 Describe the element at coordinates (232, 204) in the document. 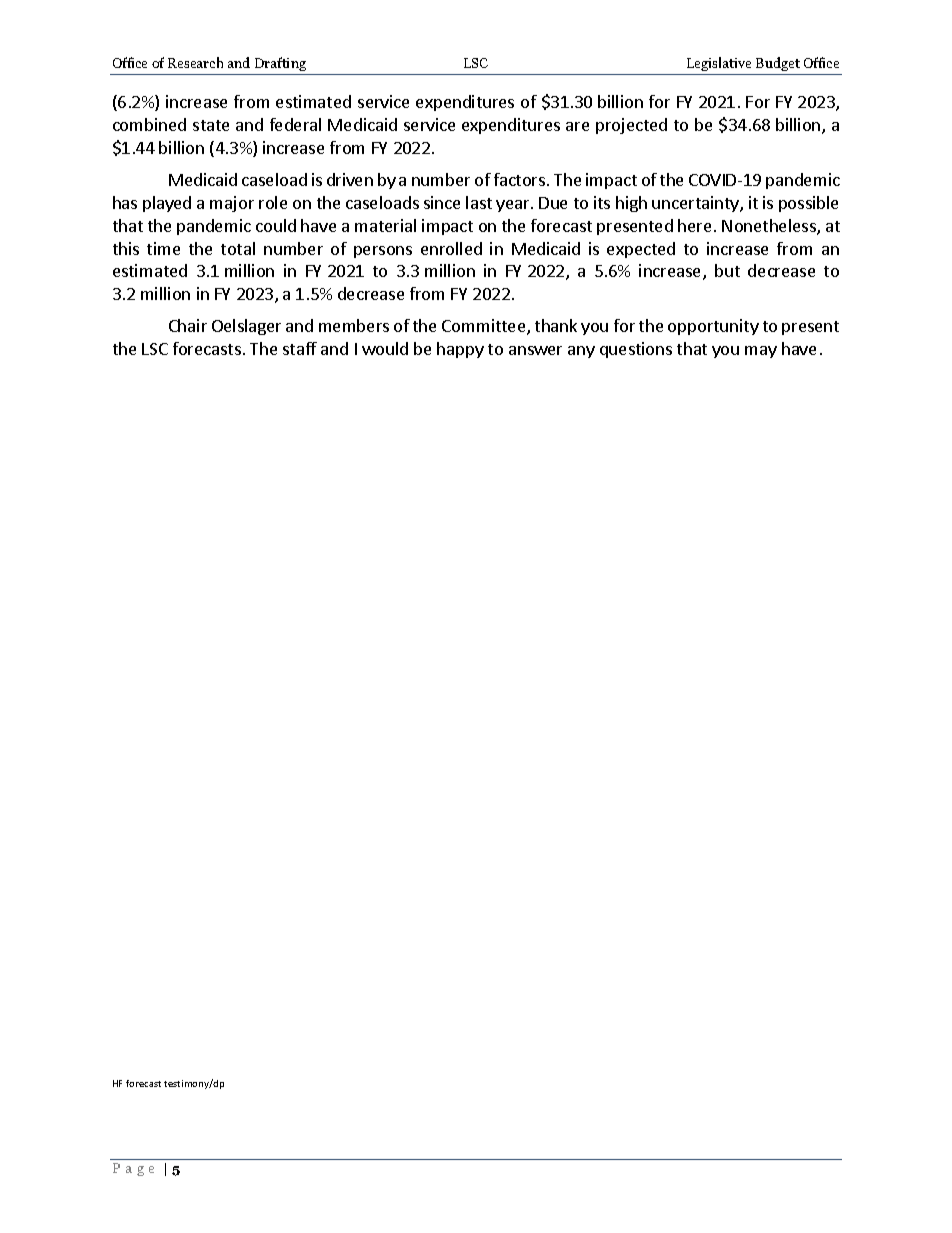

I see `major` at that location.
